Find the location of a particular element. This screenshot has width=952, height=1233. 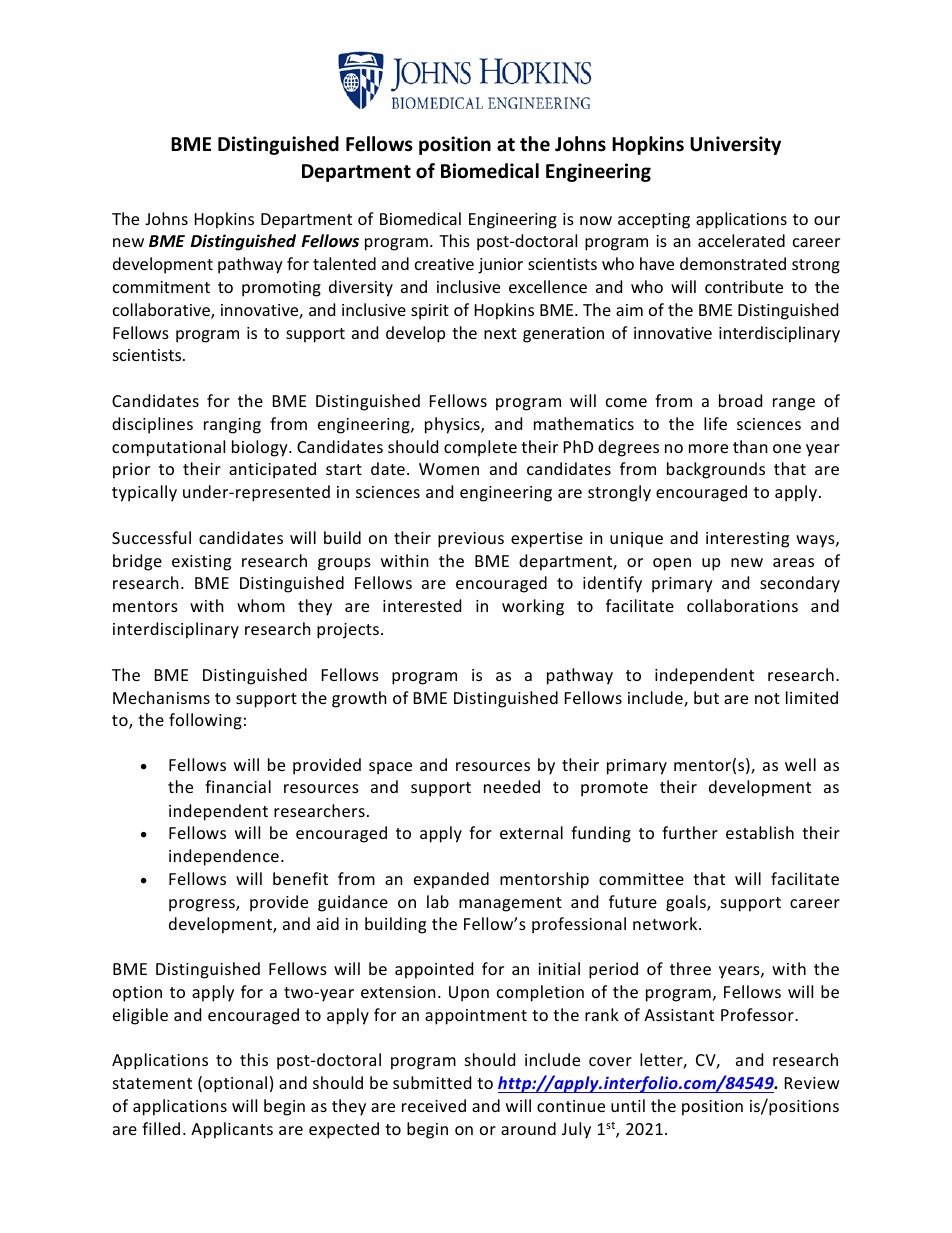

physics is located at coordinates (453, 425).
